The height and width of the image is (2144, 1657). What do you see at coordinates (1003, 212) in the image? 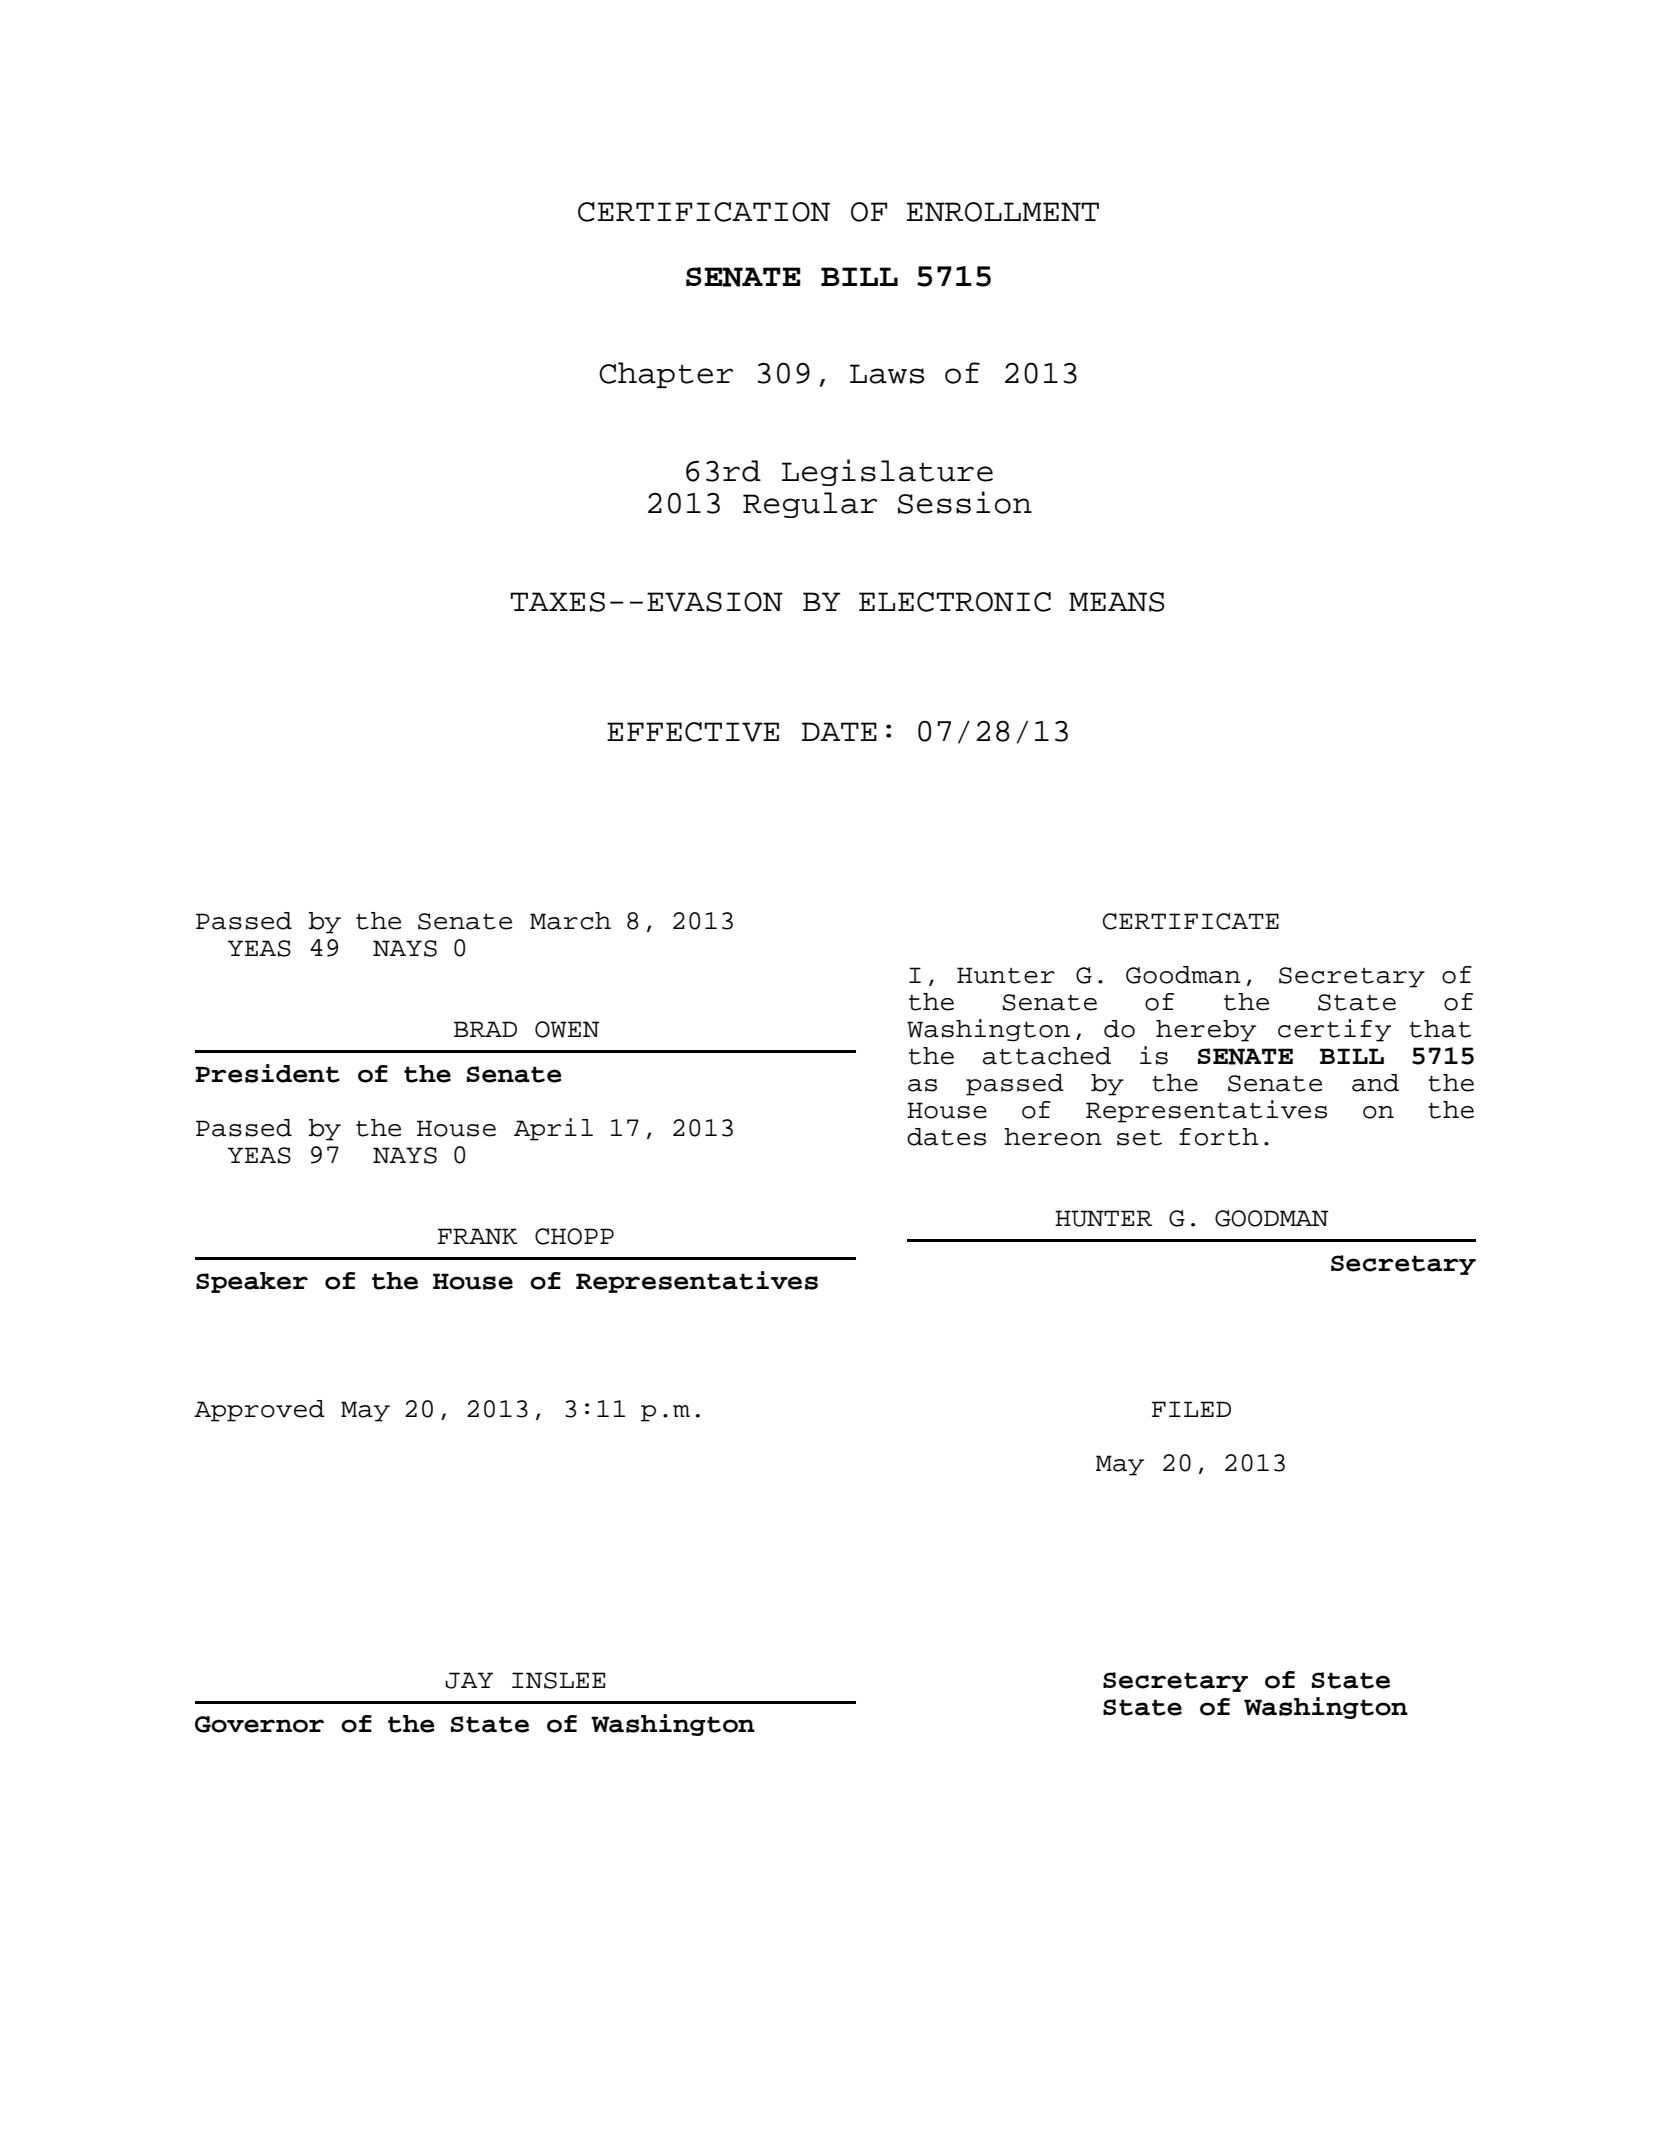
I see `ENROLLMENT` at bounding box center [1003, 212].
